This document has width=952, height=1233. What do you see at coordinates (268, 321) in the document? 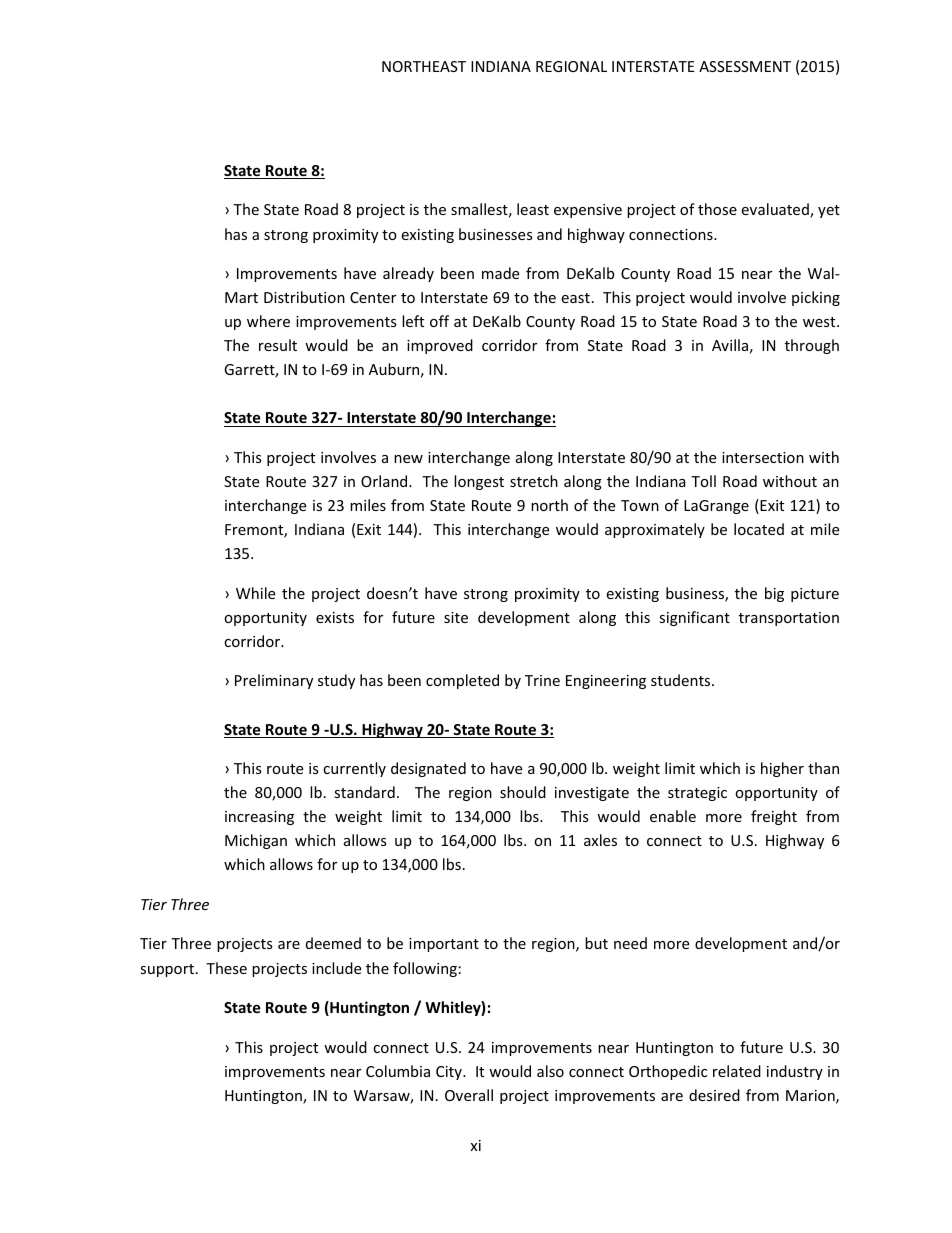
I see `where` at bounding box center [268, 321].
